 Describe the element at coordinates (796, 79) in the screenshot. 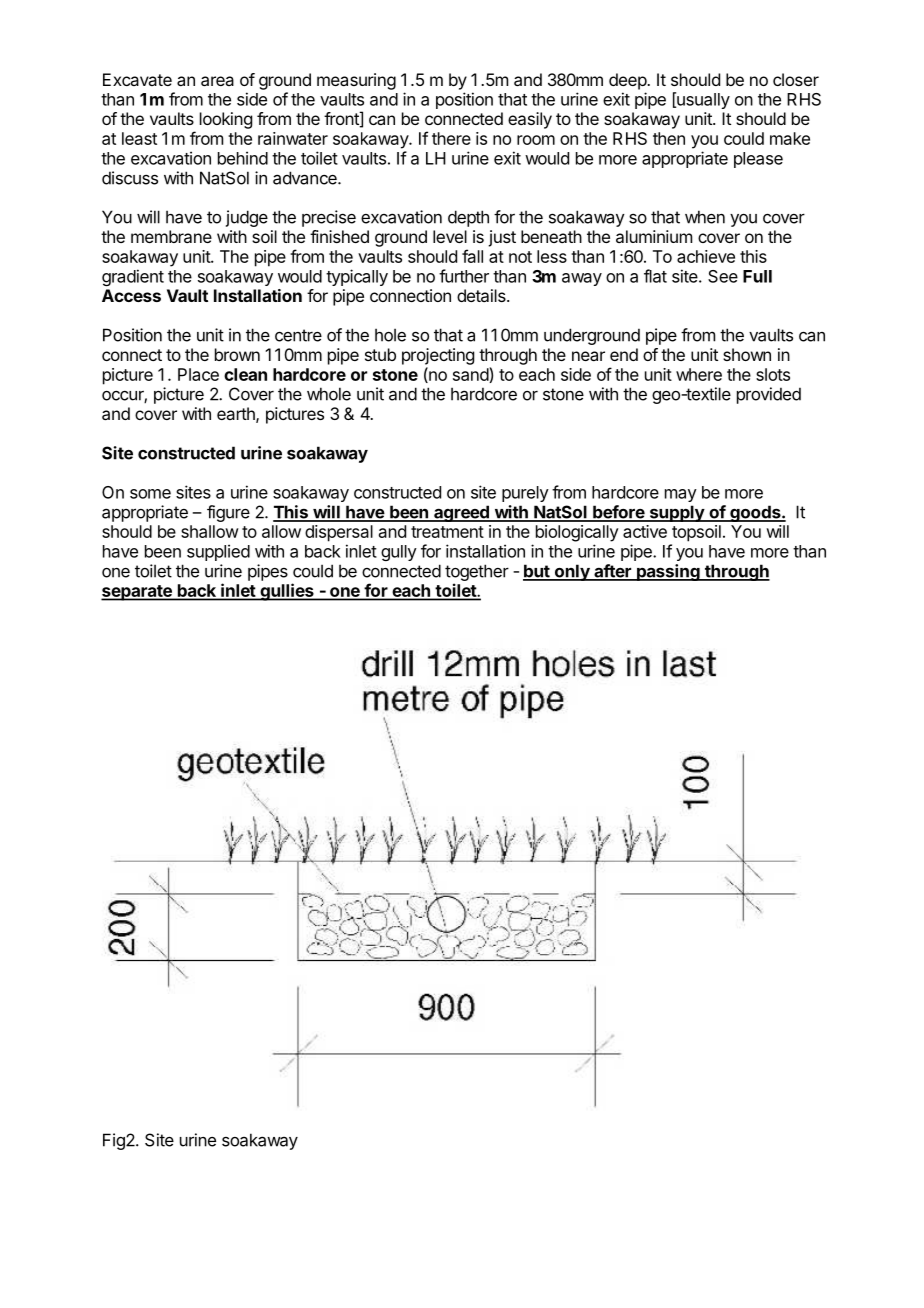

I see `closer` at that location.
